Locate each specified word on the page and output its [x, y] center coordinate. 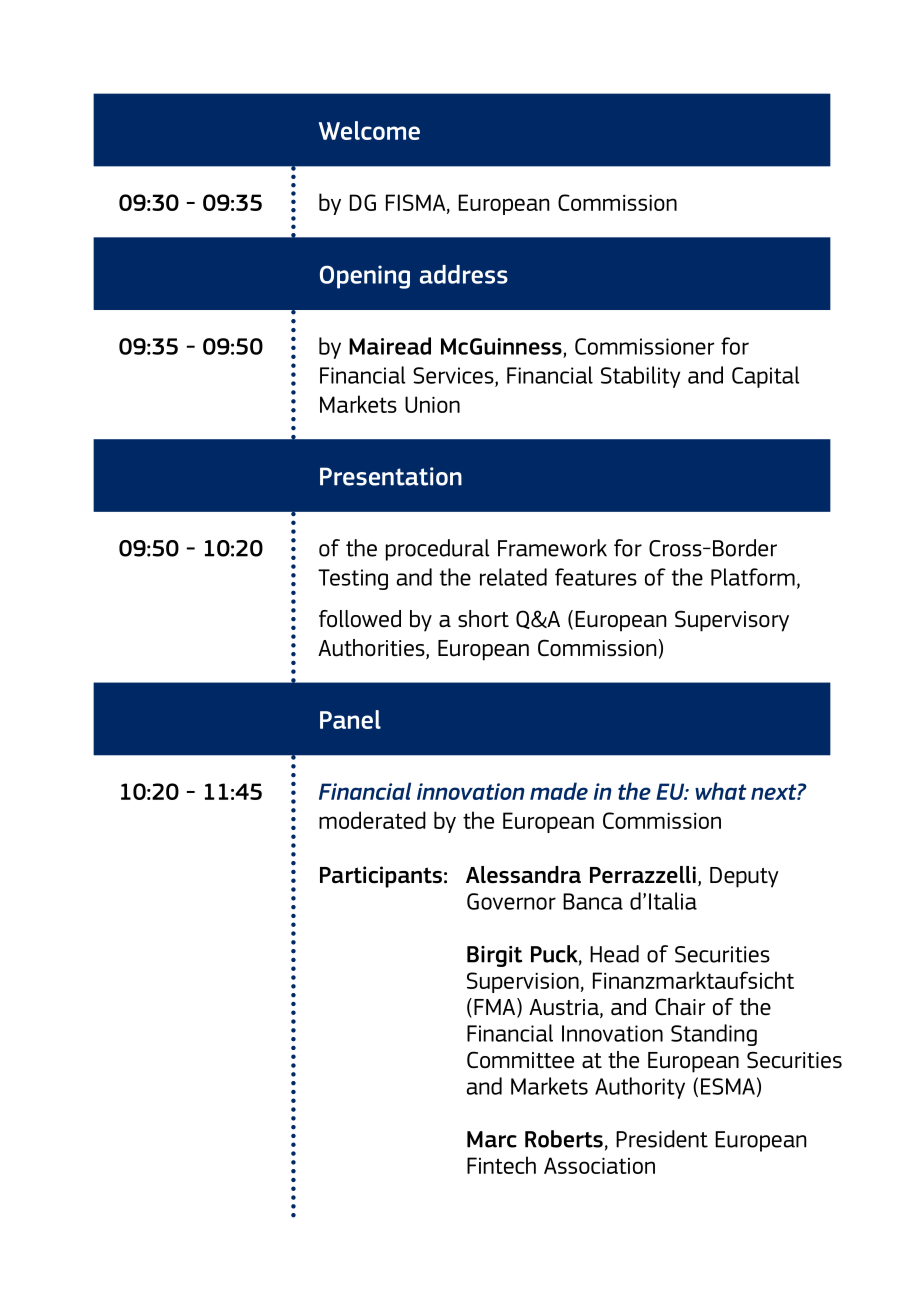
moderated [372, 820]
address [464, 274]
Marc [492, 1139]
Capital [766, 377]
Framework [552, 548]
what [721, 791]
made [559, 791]
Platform [753, 577]
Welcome [369, 130]
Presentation [391, 476]
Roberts [564, 1139]
